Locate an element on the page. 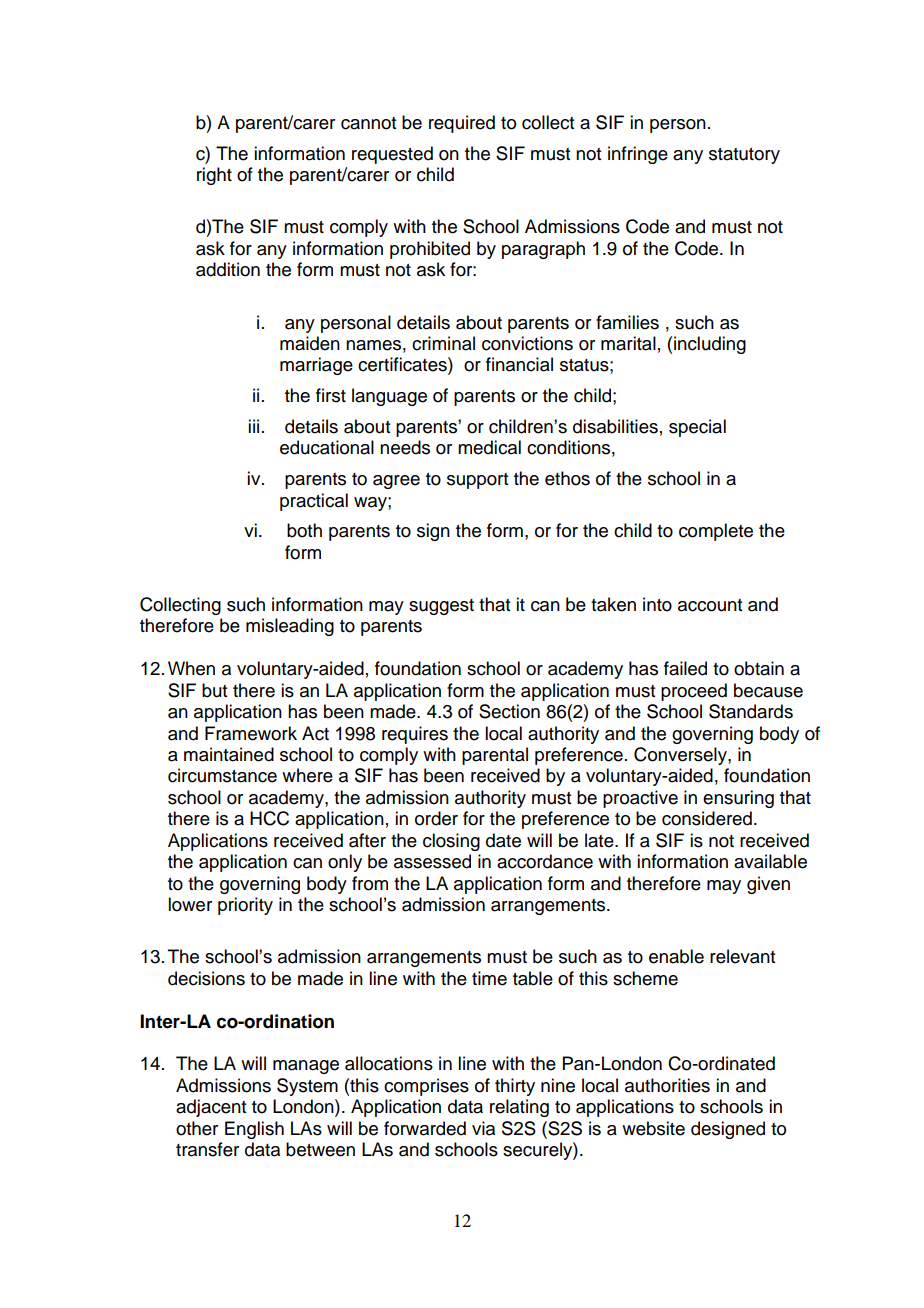  order is located at coordinates (436, 818).
